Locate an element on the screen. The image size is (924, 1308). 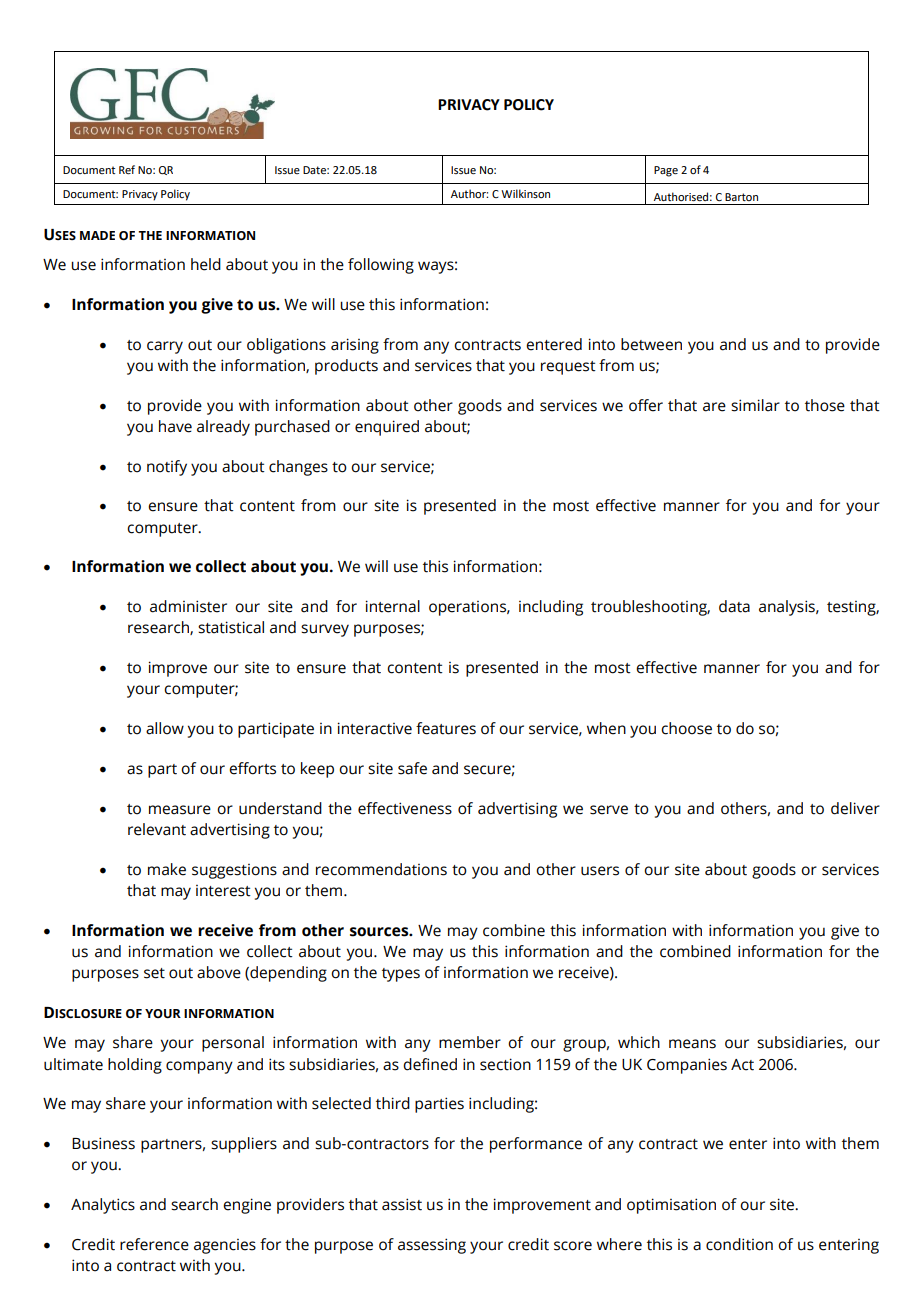
assessing is located at coordinates (432, 1246).
